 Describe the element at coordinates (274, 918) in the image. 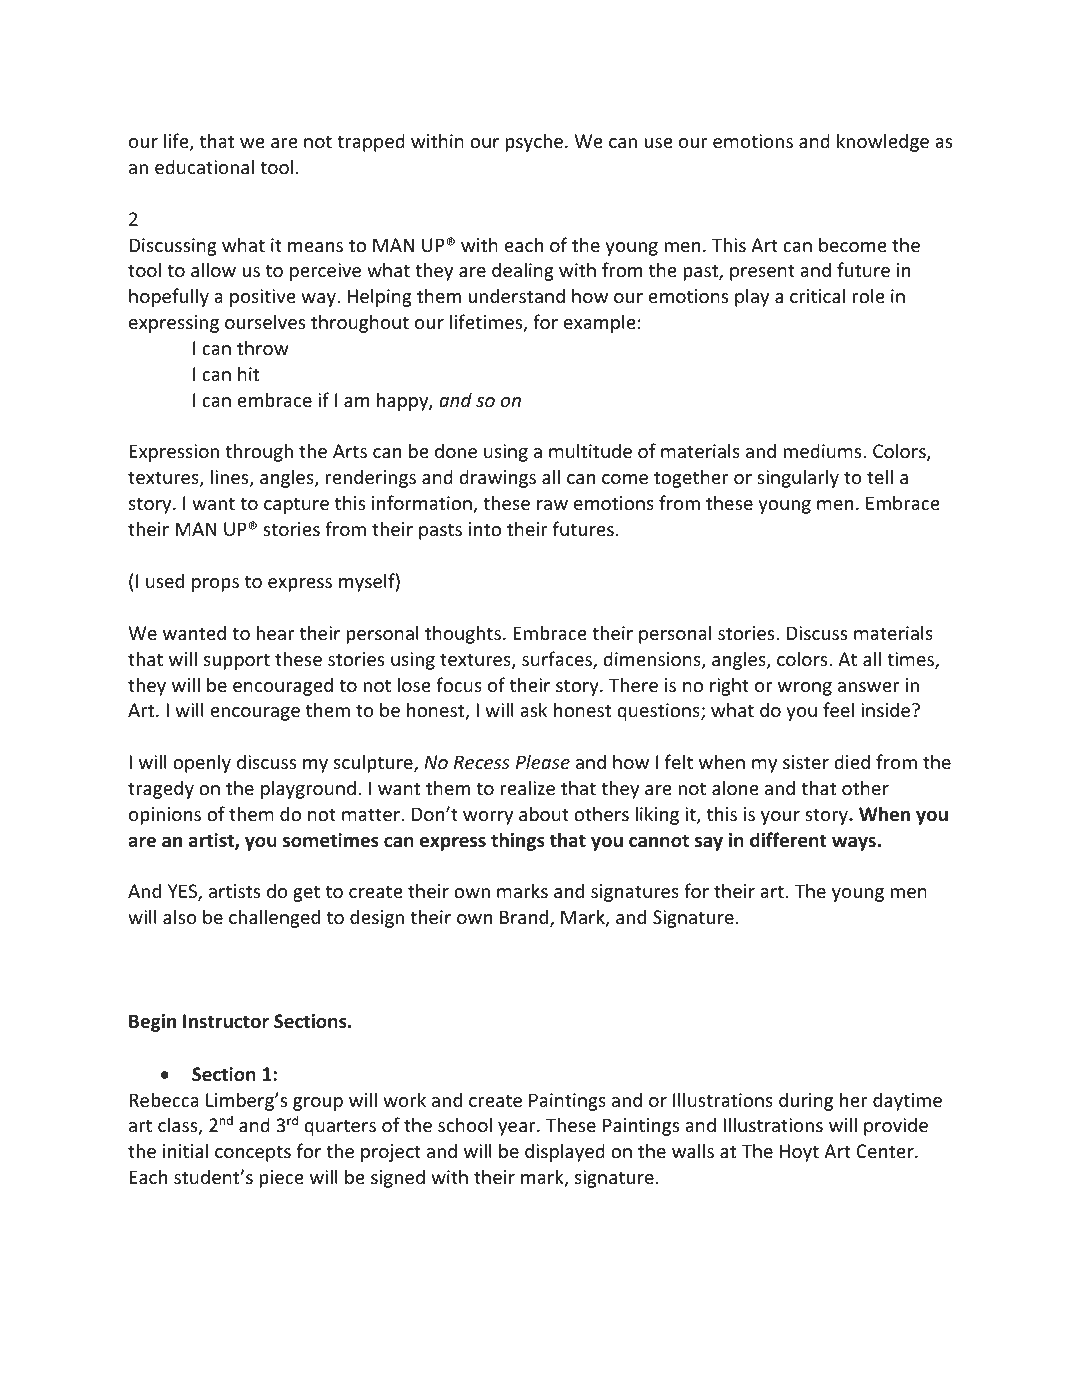

I see `challenged` at that location.
